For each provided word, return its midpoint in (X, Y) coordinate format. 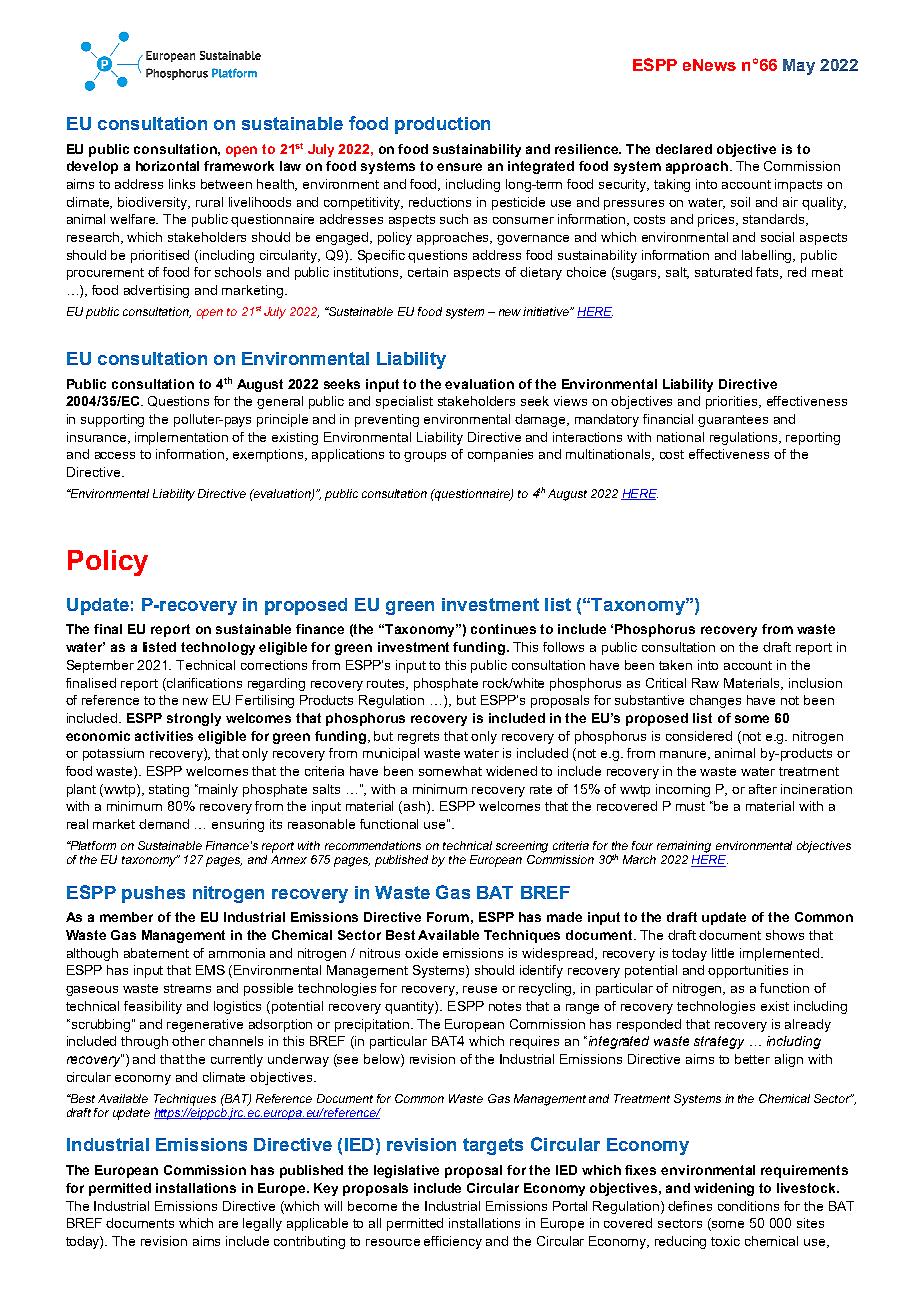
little (723, 953)
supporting (112, 420)
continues (503, 629)
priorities (733, 402)
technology (218, 648)
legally (262, 1224)
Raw (705, 683)
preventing (387, 420)
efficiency (453, 1242)
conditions (748, 1206)
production (442, 125)
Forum (448, 917)
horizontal (167, 166)
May (799, 67)
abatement (156, 953)
